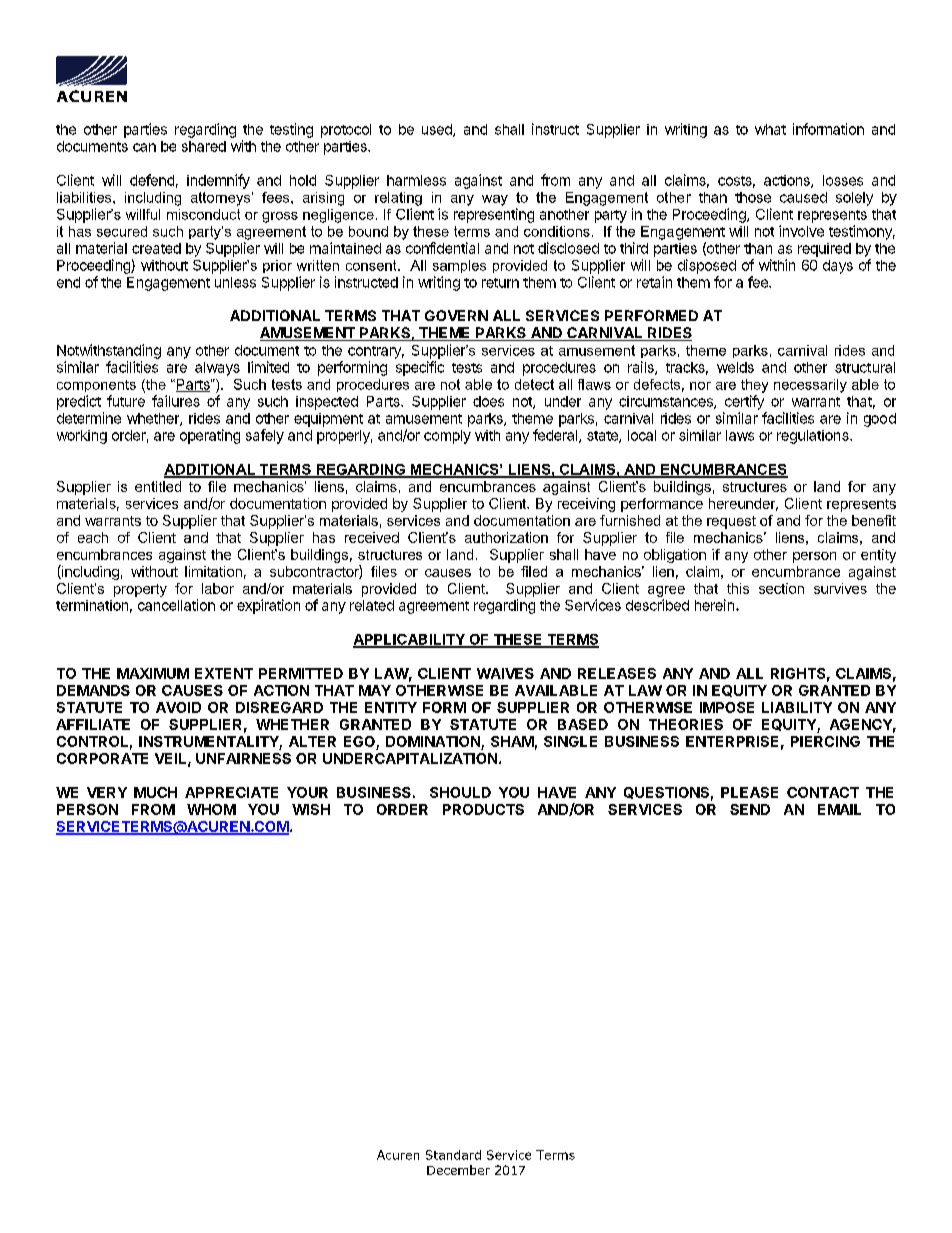  What do you see at coordinates (158, 486) in the screenshot?
I see `entitled` at bounding box center [158, 486].
